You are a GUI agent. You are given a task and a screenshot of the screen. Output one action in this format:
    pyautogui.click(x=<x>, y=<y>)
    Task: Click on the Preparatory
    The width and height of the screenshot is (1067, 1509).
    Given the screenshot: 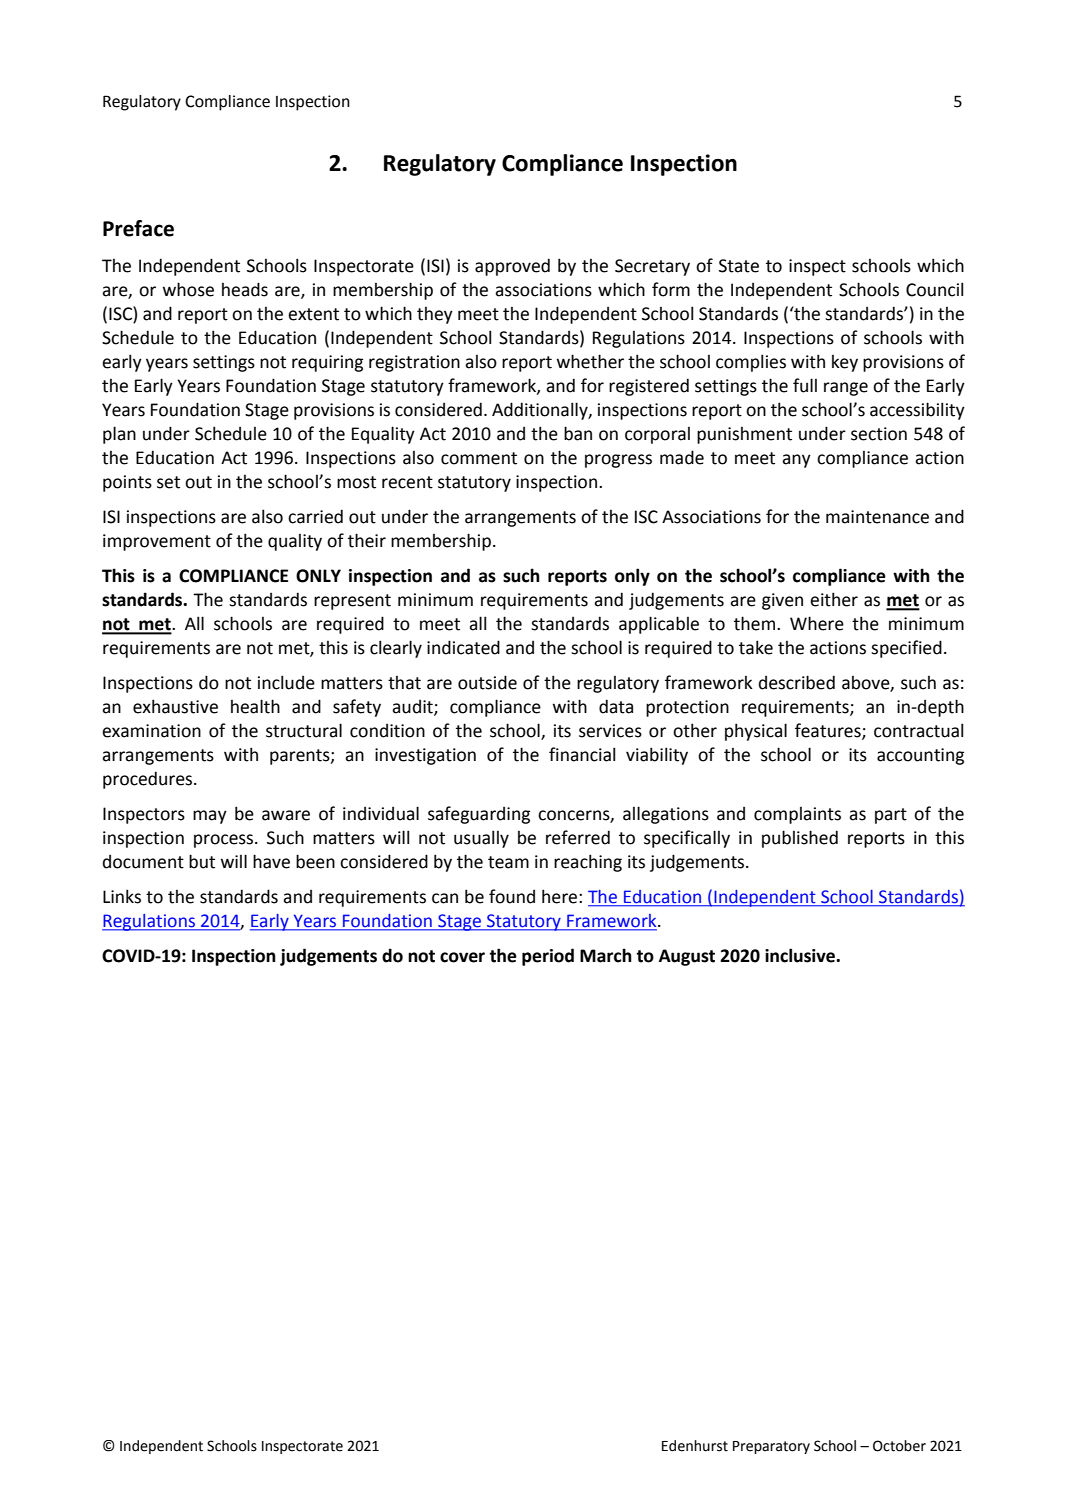 What is the action you would take?
    pyautogui.click(x=771, y=1447)
